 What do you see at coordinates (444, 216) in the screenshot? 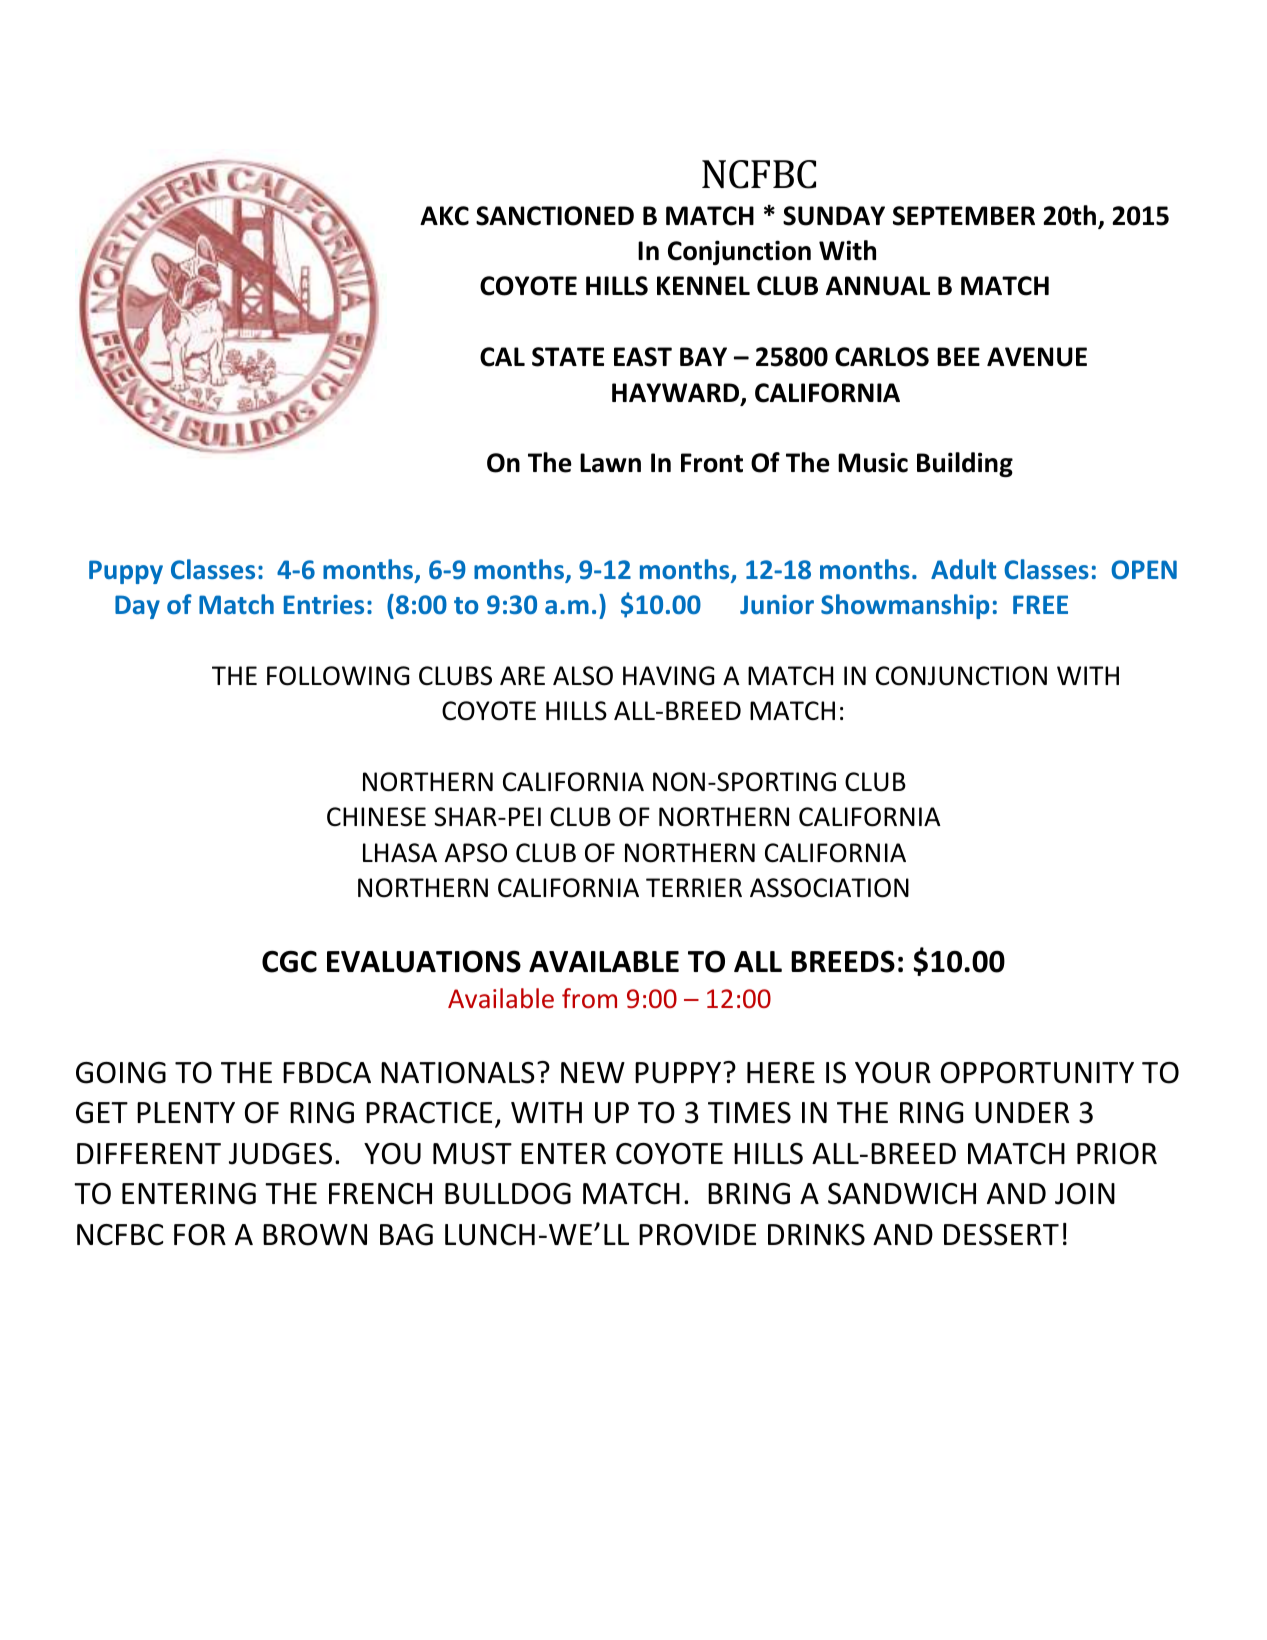
I see `AKC` at bounding box center [444, 216].
